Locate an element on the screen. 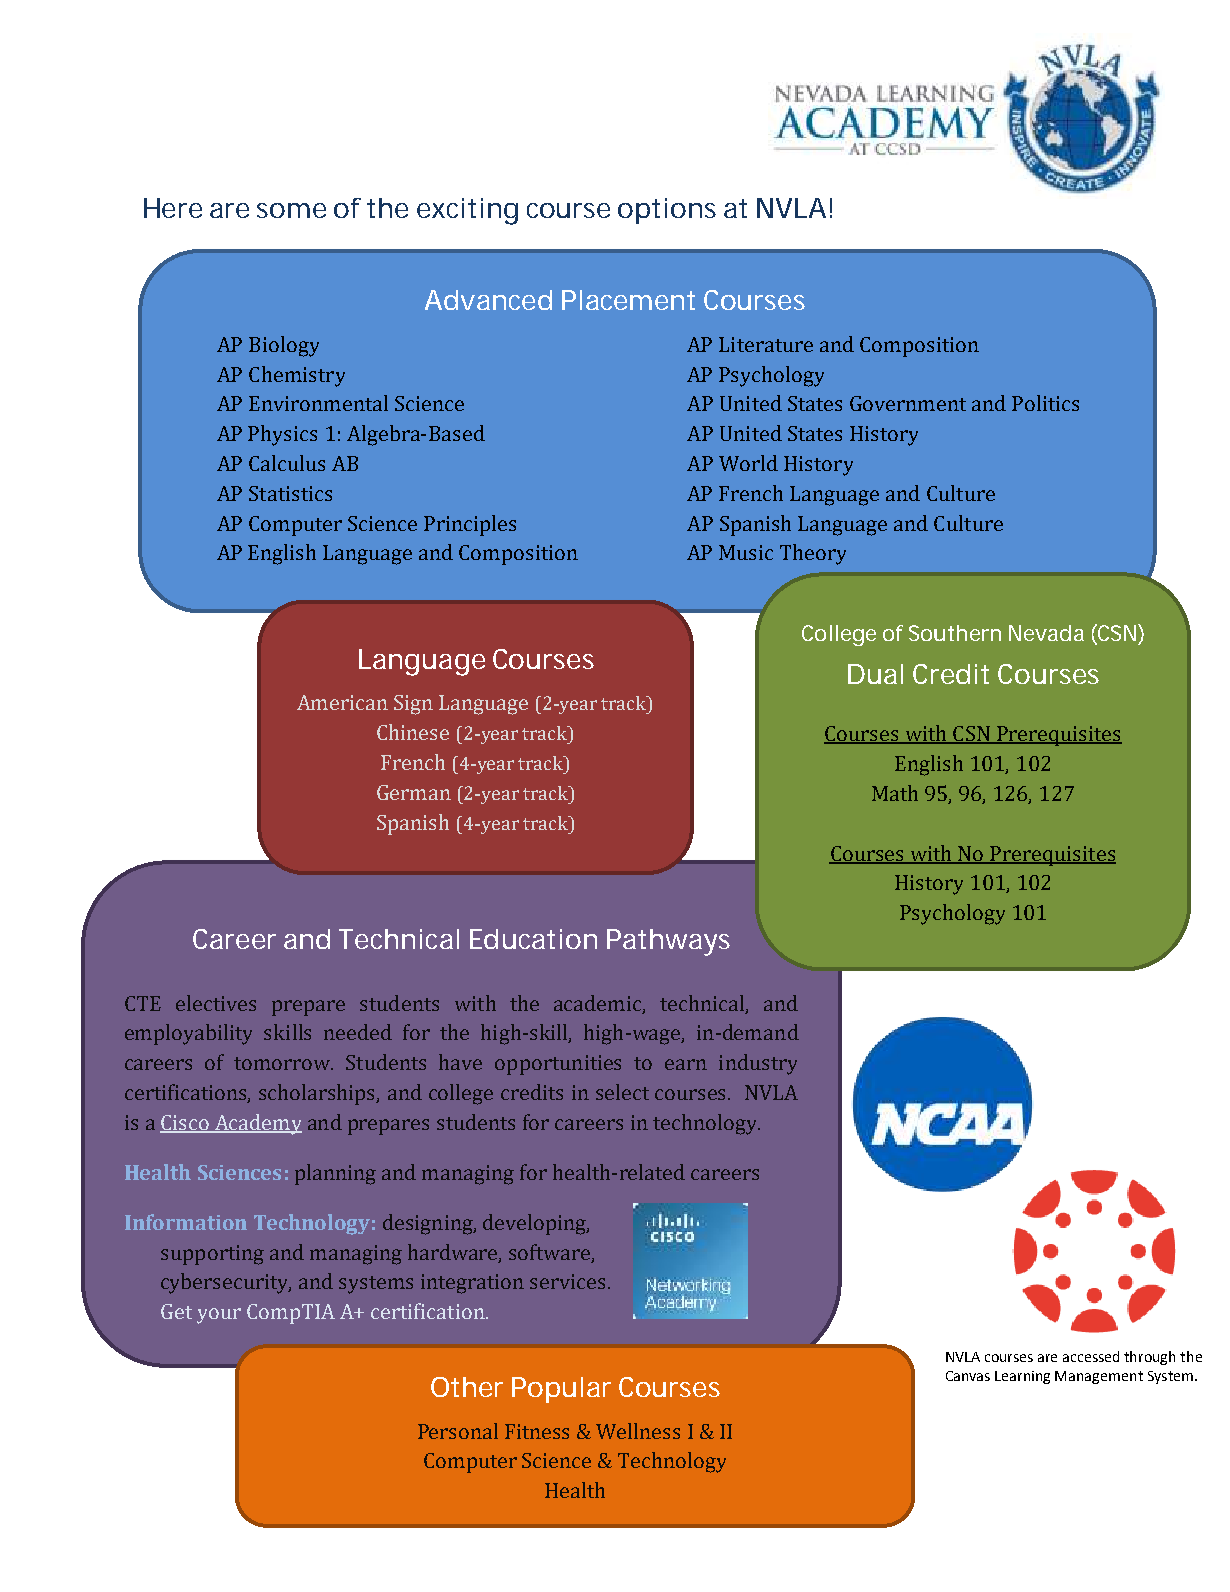 This screenshot has width=1230, height=1592. tomorrow is located at coordinates (283, 1063).
